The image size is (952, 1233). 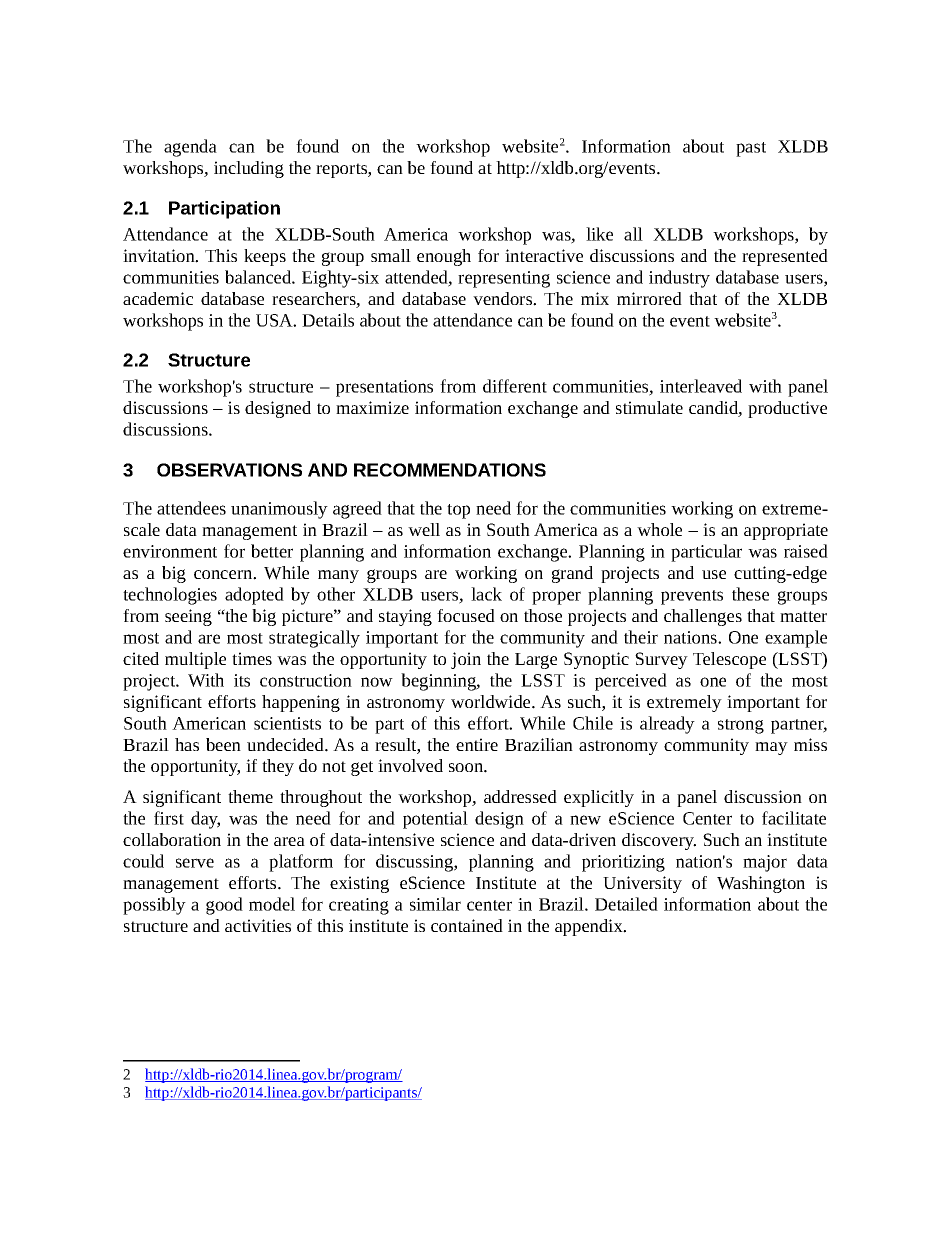 I want to click on multiple, so click(x=195, y=660).
